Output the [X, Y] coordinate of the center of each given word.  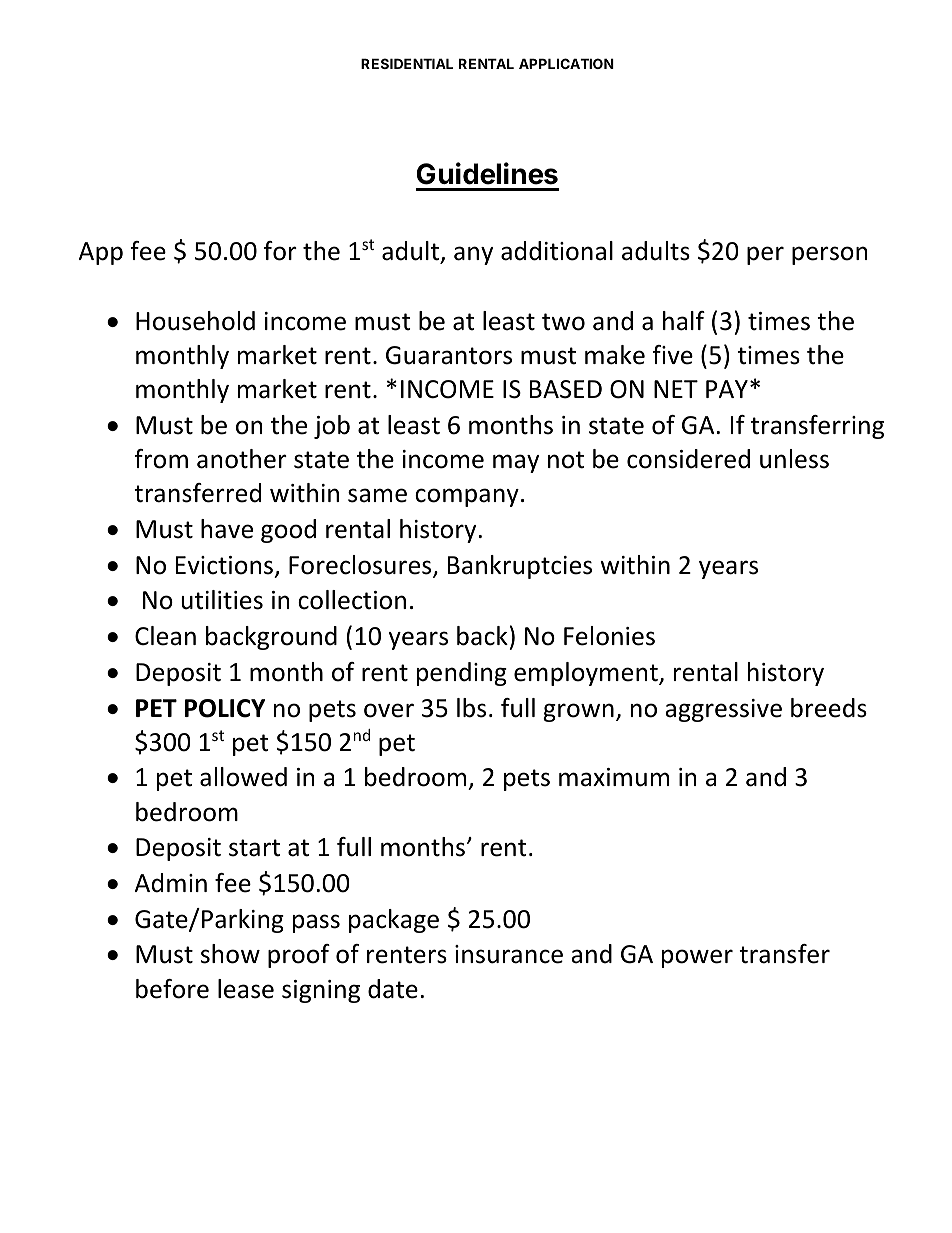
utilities [222, 600]
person [829, 255]
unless [794, 459]
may [516, 463]
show [230, 954]
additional [557, 251]
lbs [471, 708]
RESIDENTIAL [407, 63]
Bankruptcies [520, 567]
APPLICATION [566, 63]
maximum [614, 777]
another [242, 459]
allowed [243, 777]
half [684, 321]
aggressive [723, 710]
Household [195, 321]
